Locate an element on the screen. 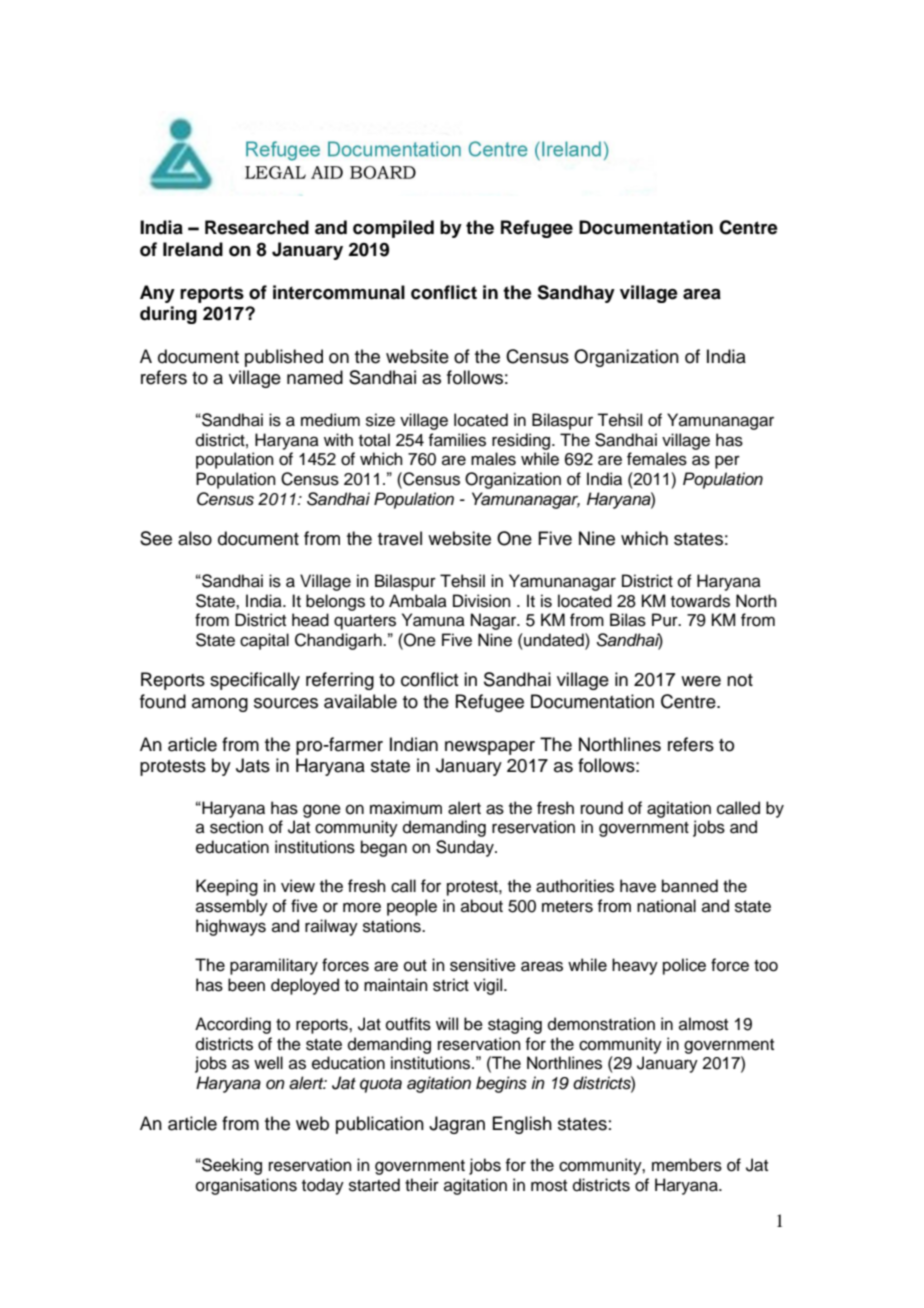  Ireland is located at coordinates (193, 249).
